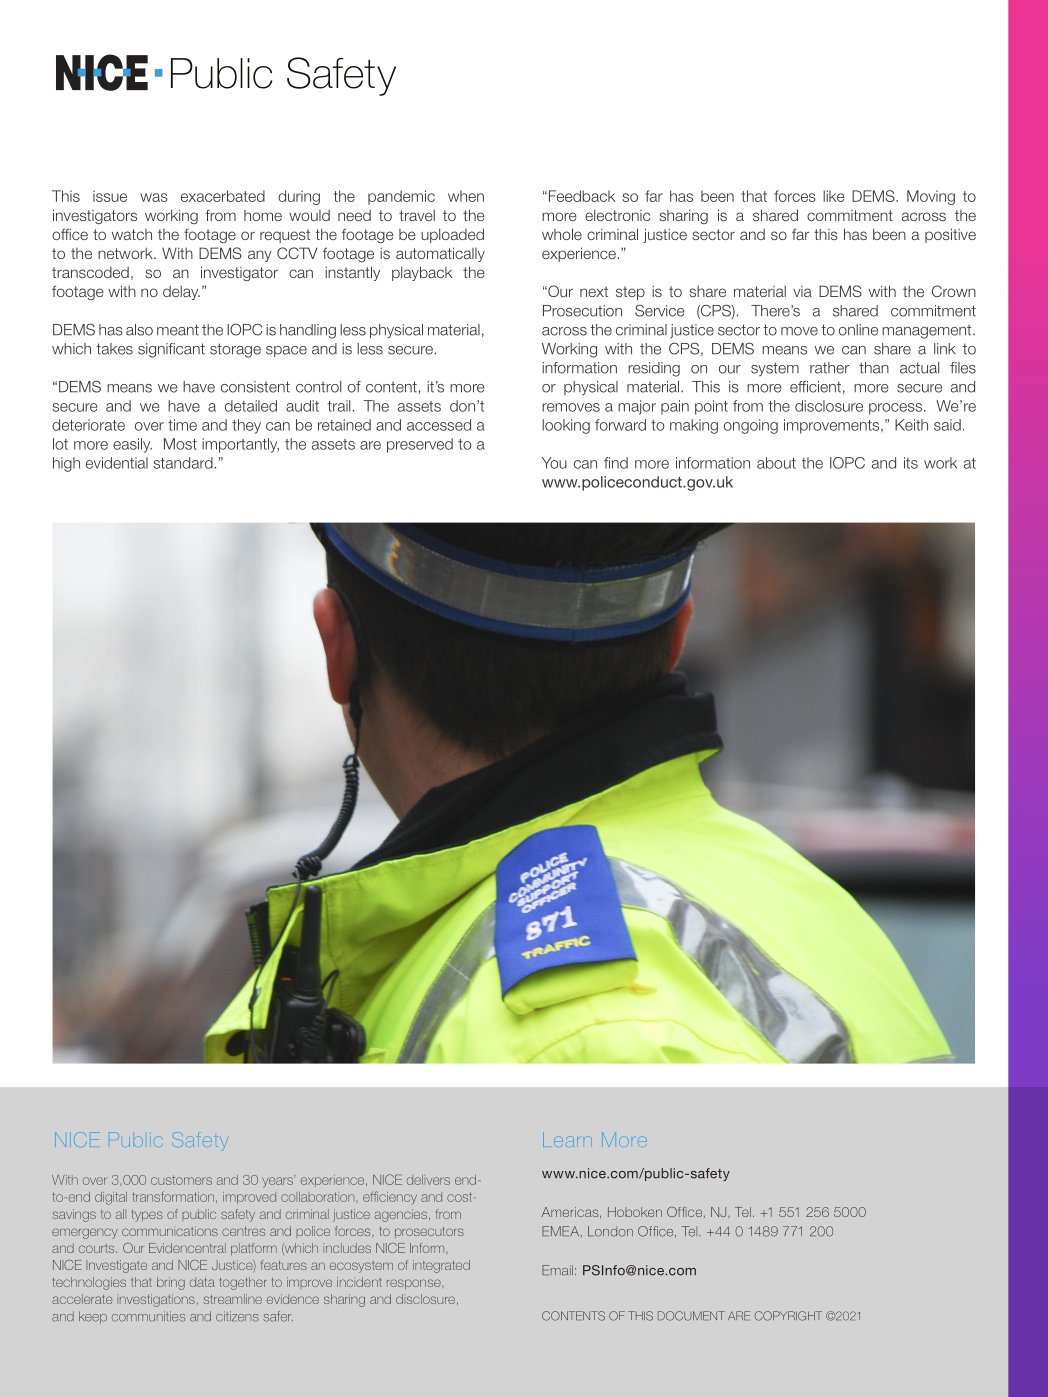 The height and width of the screenshot is (1397, 1048). I want to click on customers, so click(181, 1180).
